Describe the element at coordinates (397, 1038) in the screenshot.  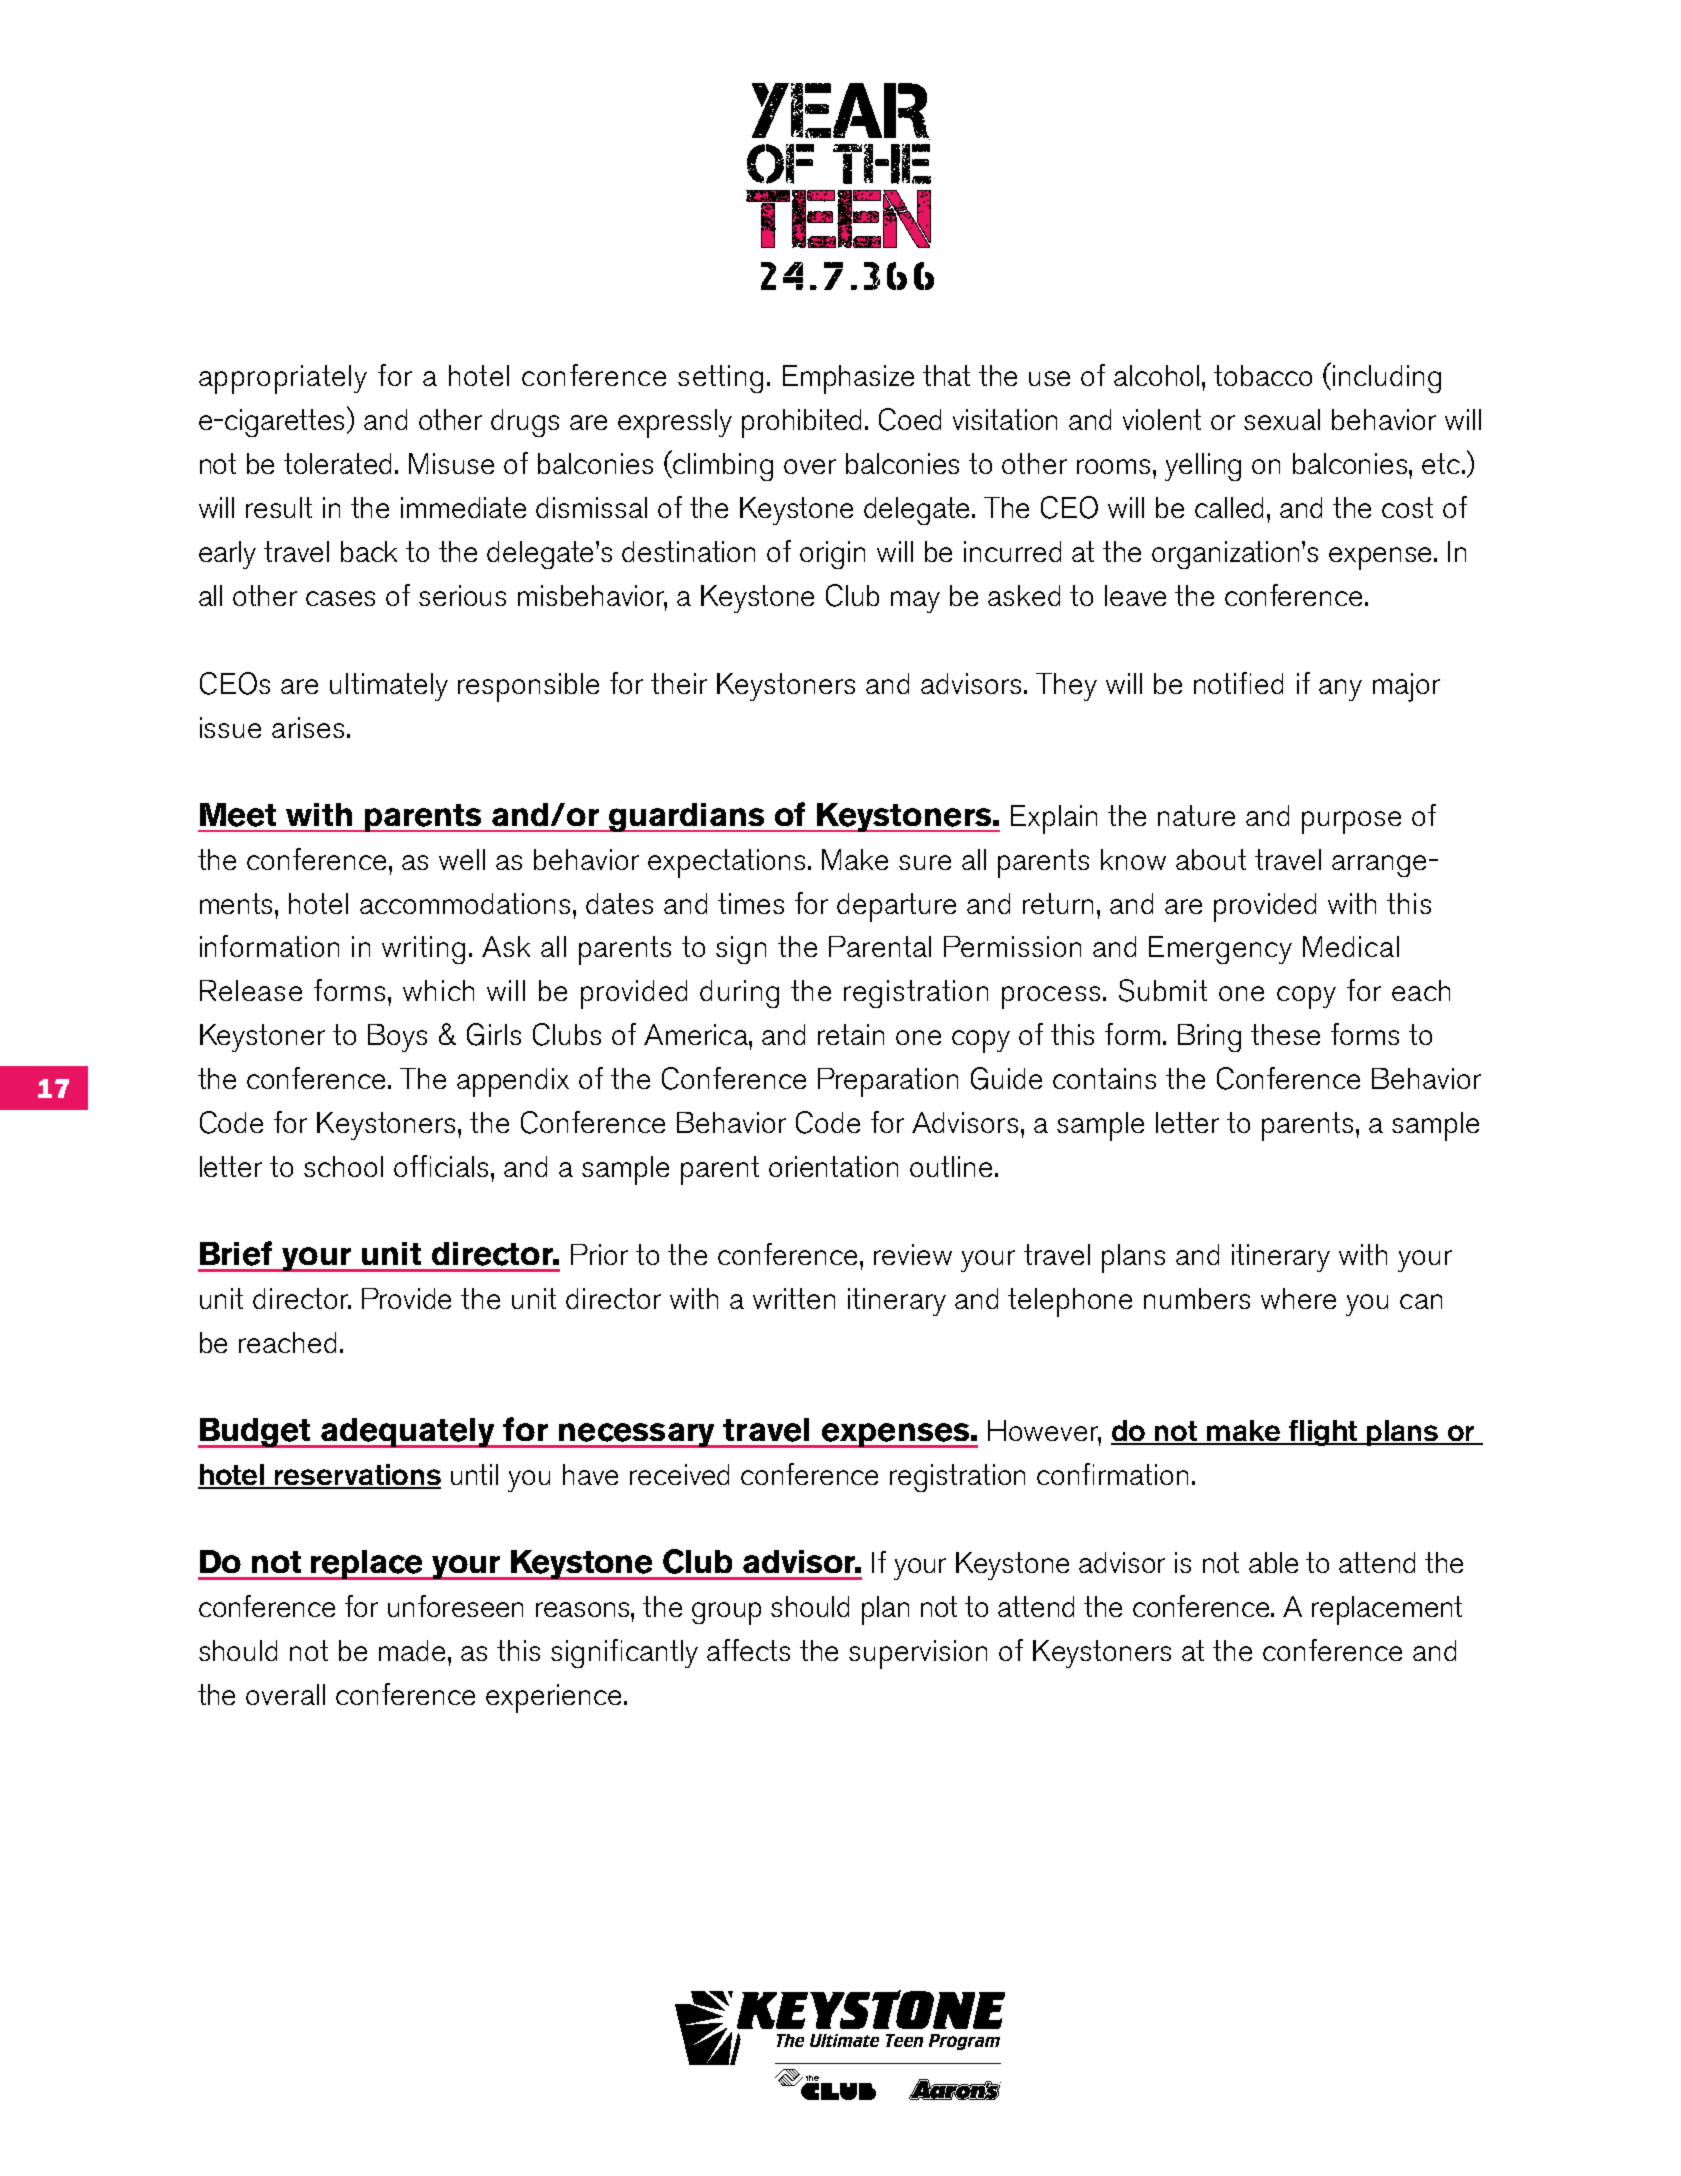
I see `Boys` at that location.
